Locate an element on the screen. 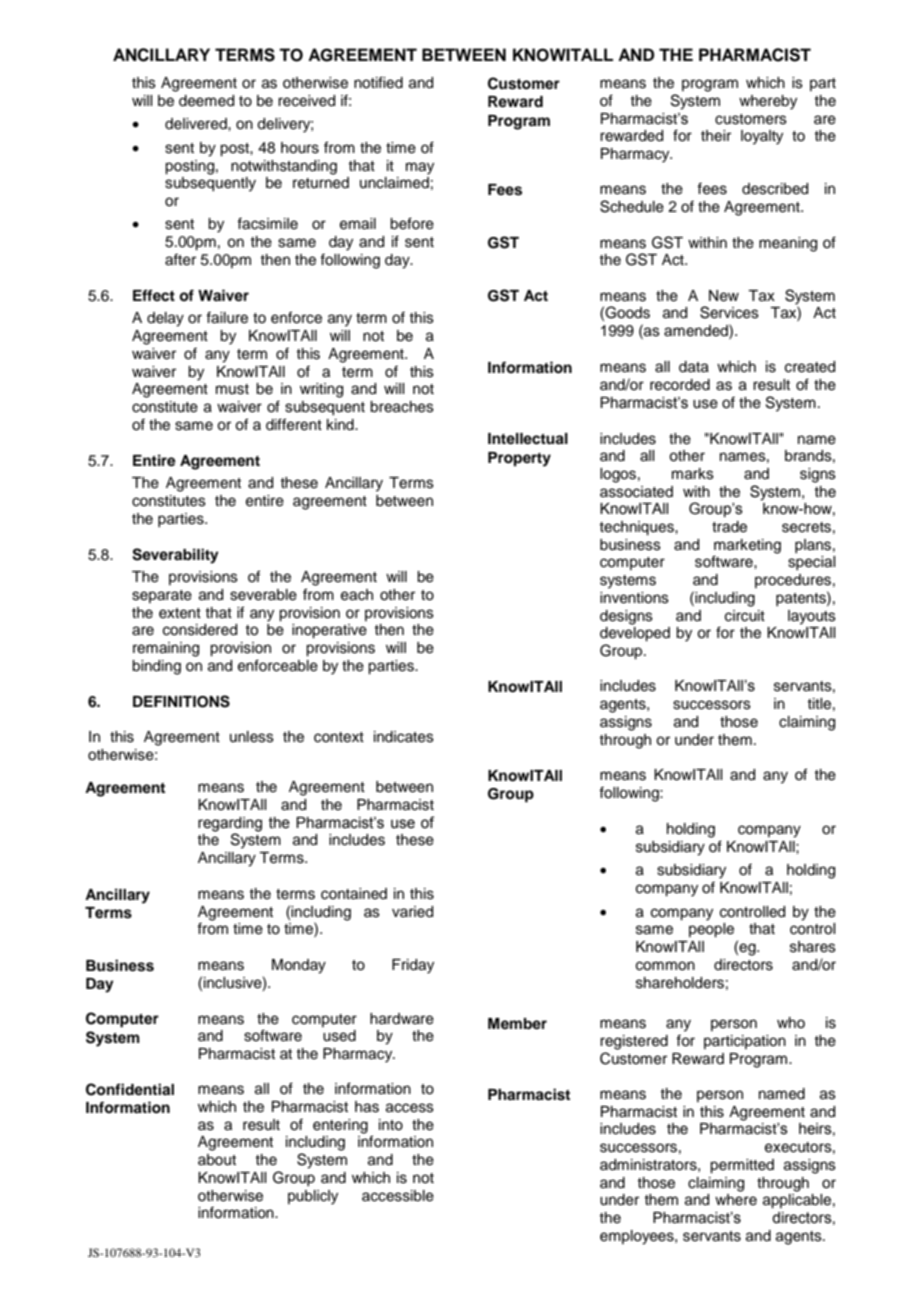 The height and width of the screenshot is (1308, 924). marks is located at coordinates (693, 474).
